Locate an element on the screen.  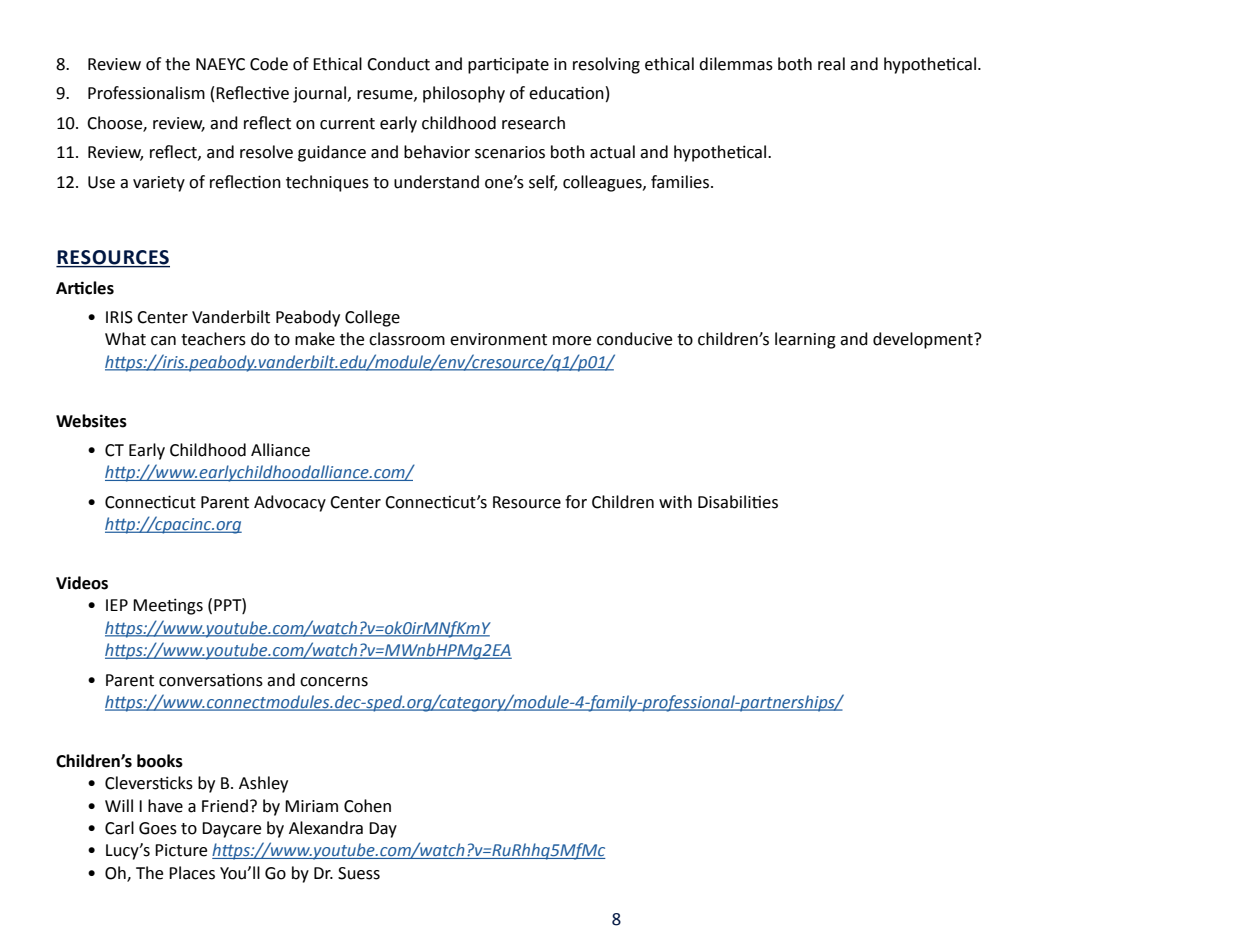
Cohen is located at coordinates (367, 806).
